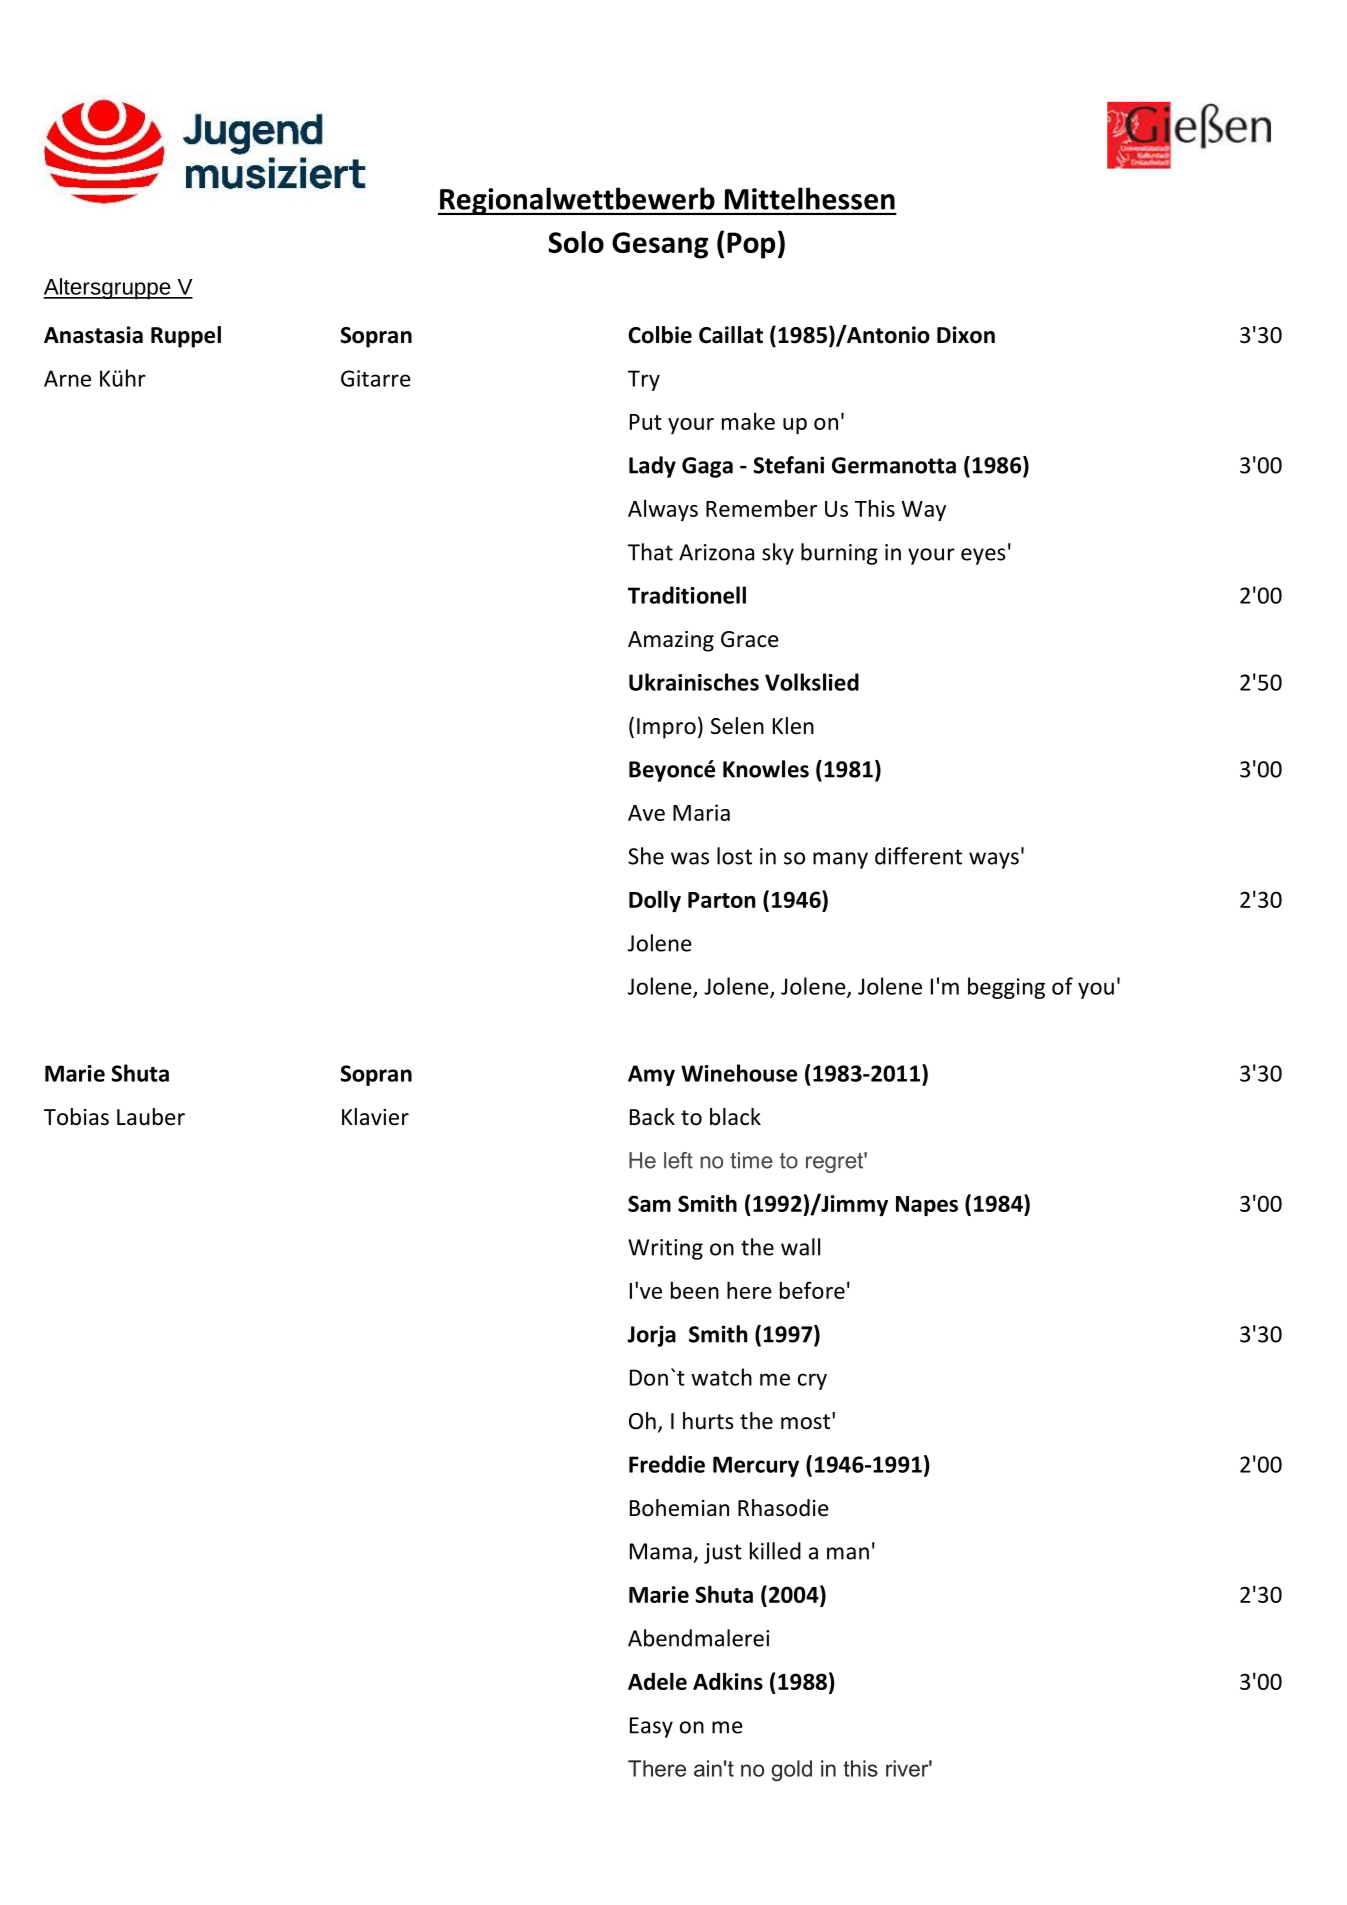  What do you see at coordinates (1006, 988) in the screenshot?
I see `begging` at bounding box center [1006, 988].
